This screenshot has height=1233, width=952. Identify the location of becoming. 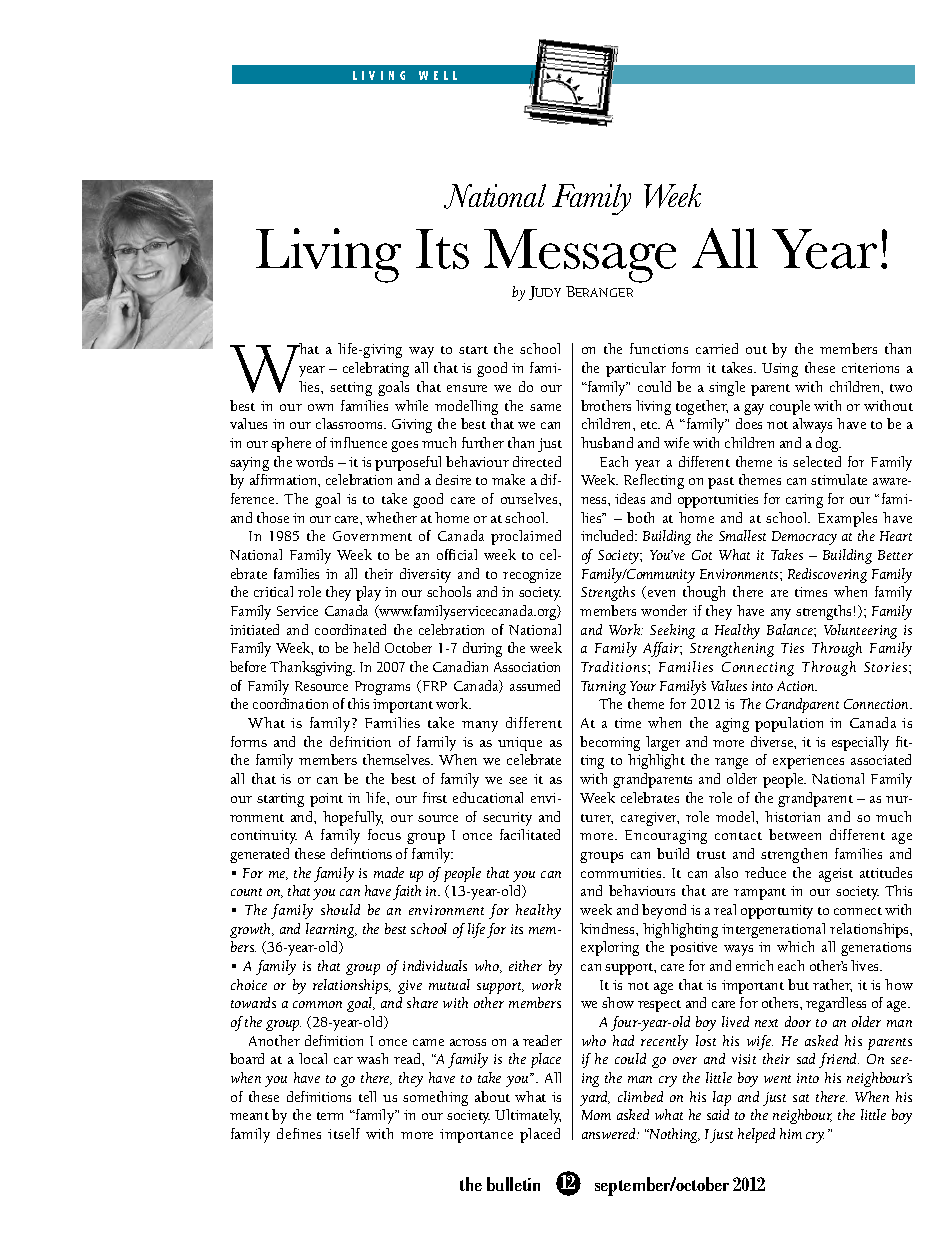
(610, 743).
